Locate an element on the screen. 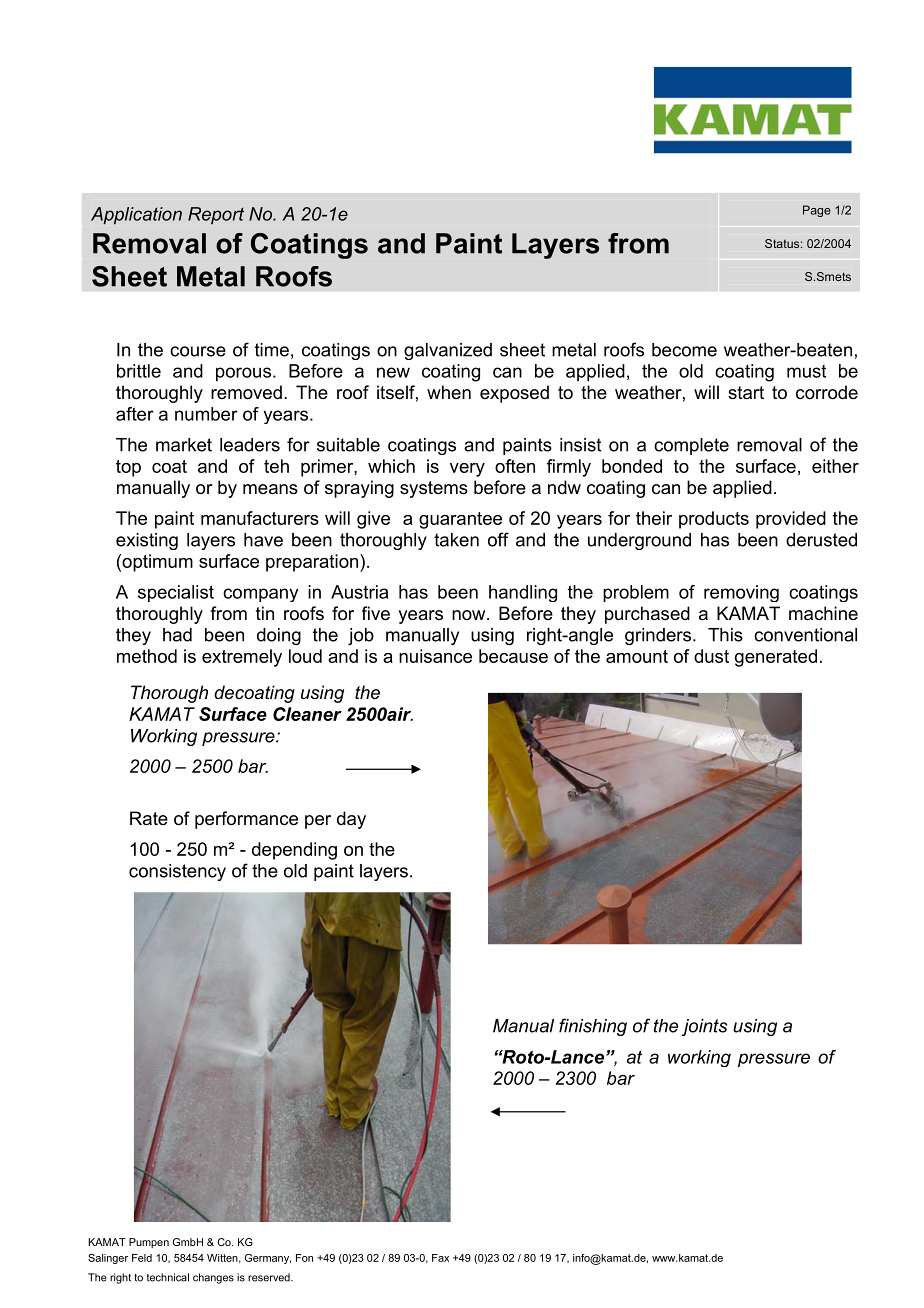 The height and width of the screenshot is (1308, 924). Report is located at coordinates (216, 215).
